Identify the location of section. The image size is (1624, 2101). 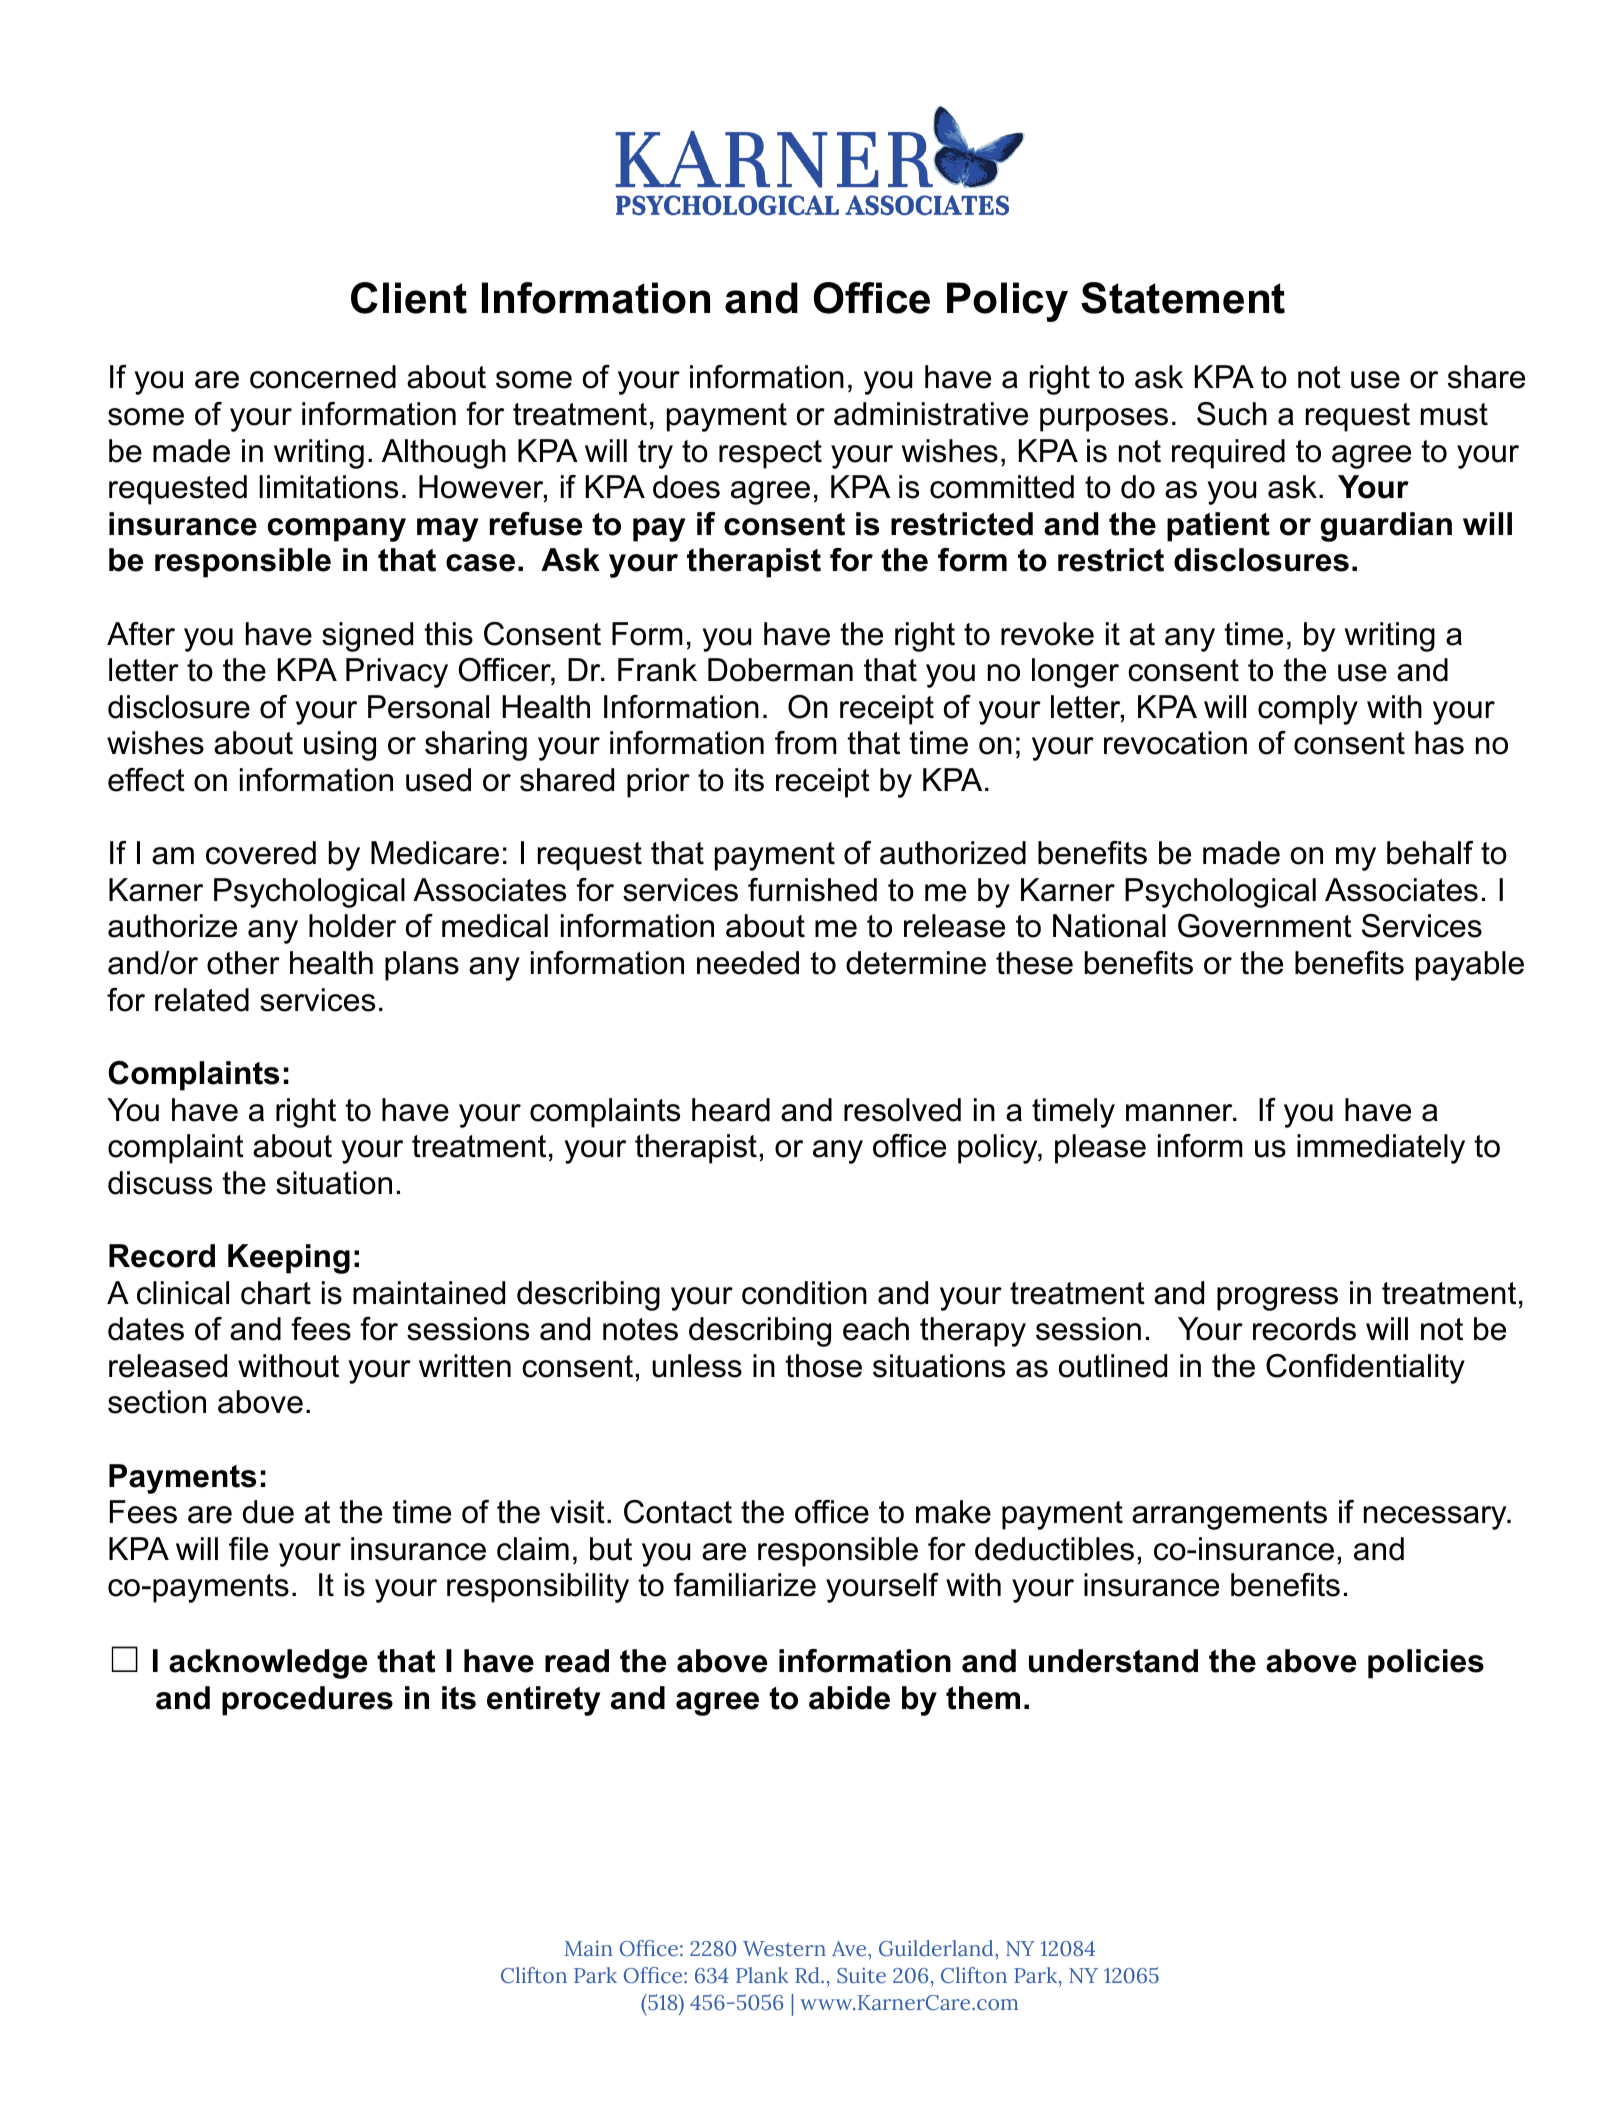
(157, 1402).
